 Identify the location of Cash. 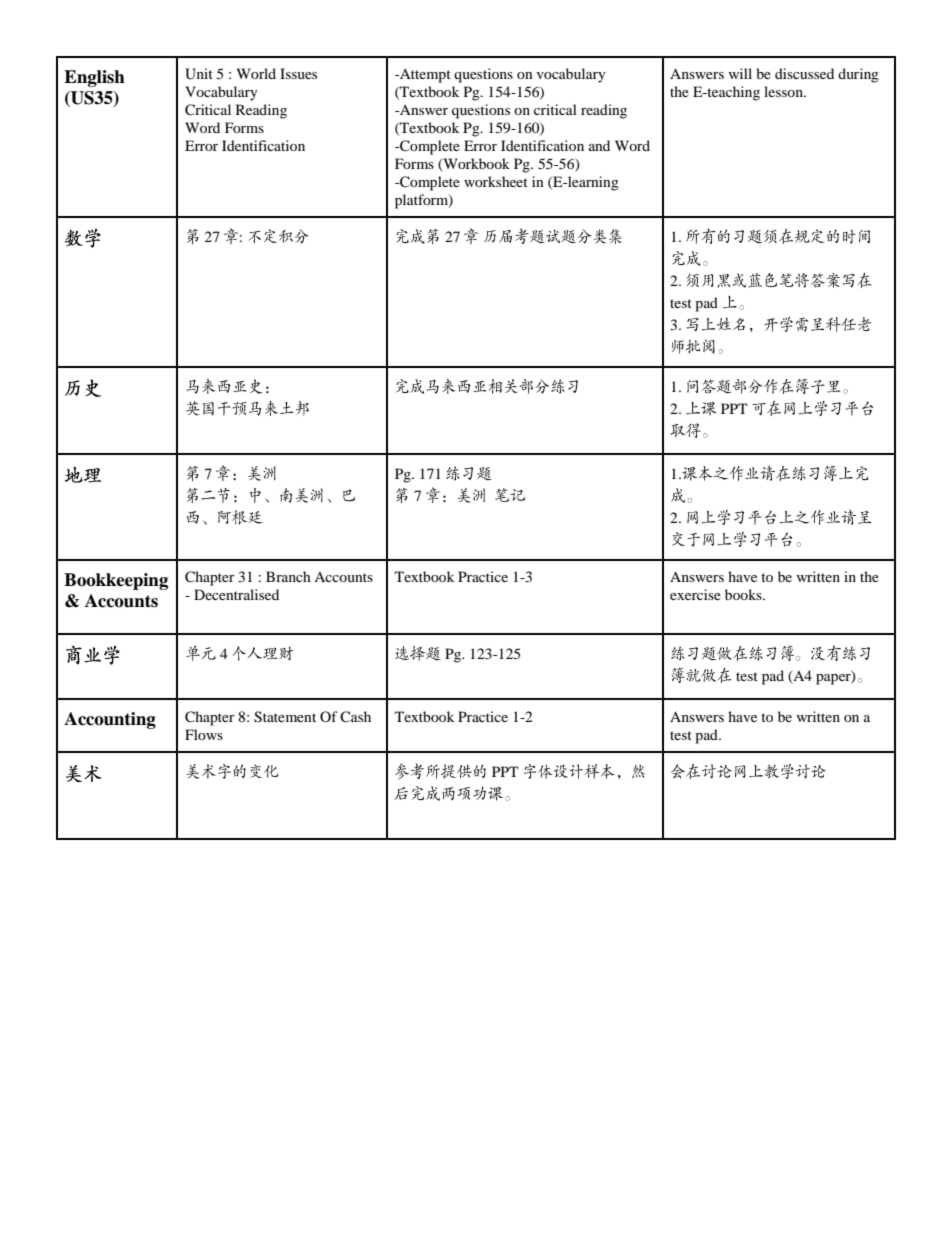
(355, 716).
